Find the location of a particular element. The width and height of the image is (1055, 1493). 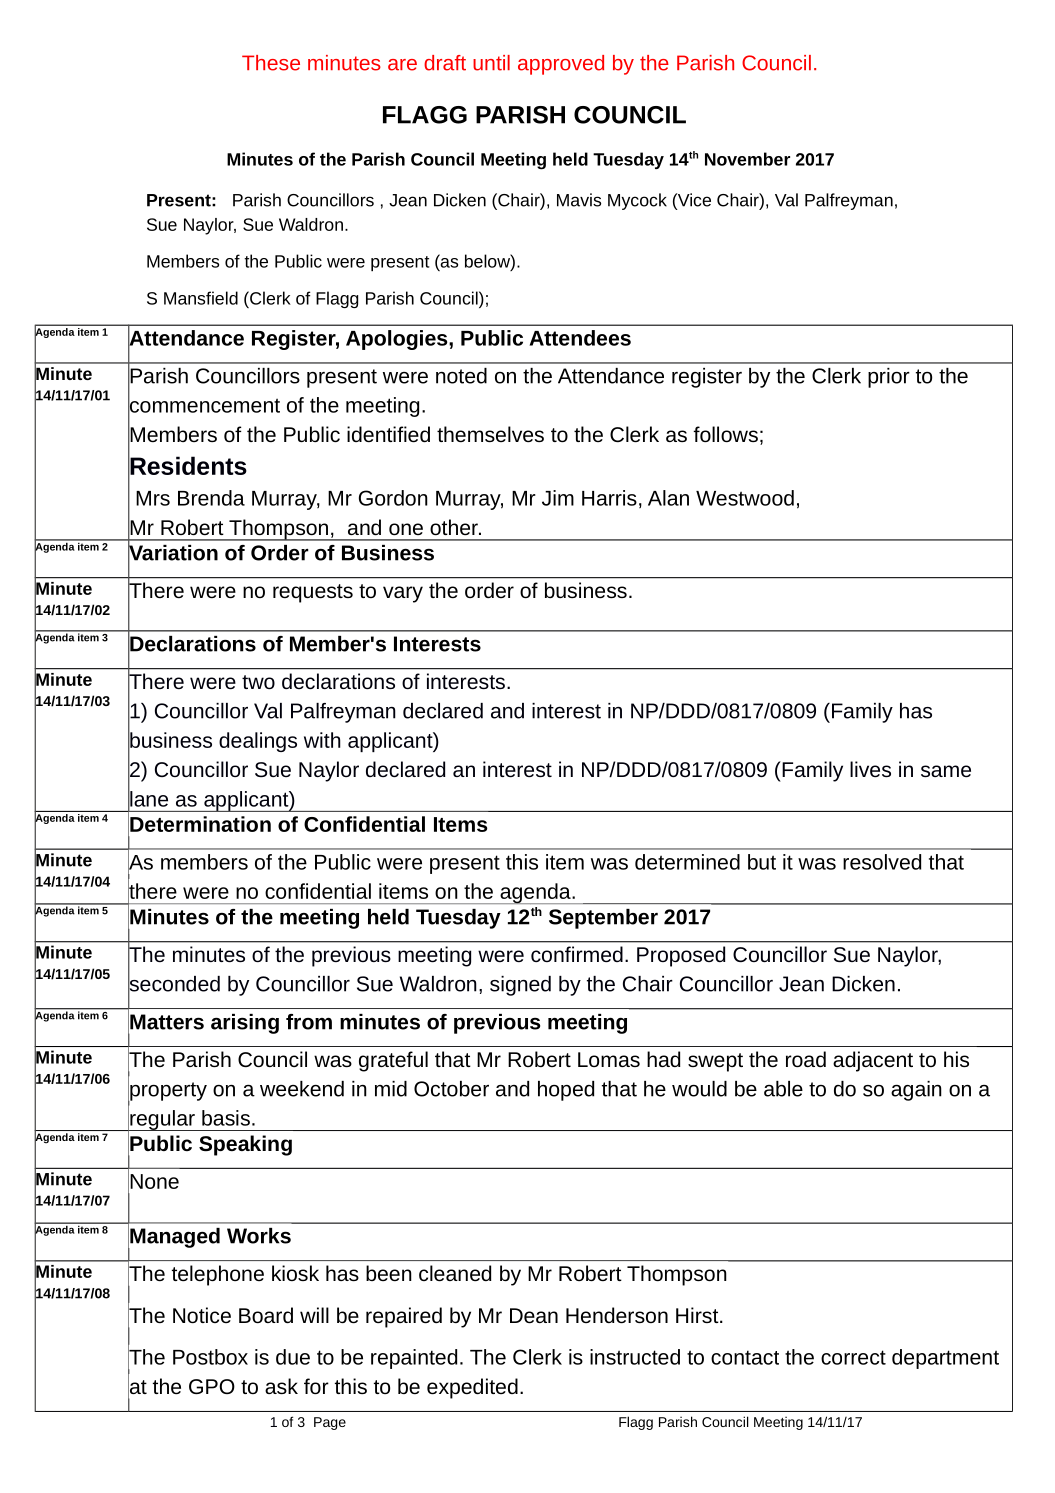

arising is located at coordinates (245, 1024).
